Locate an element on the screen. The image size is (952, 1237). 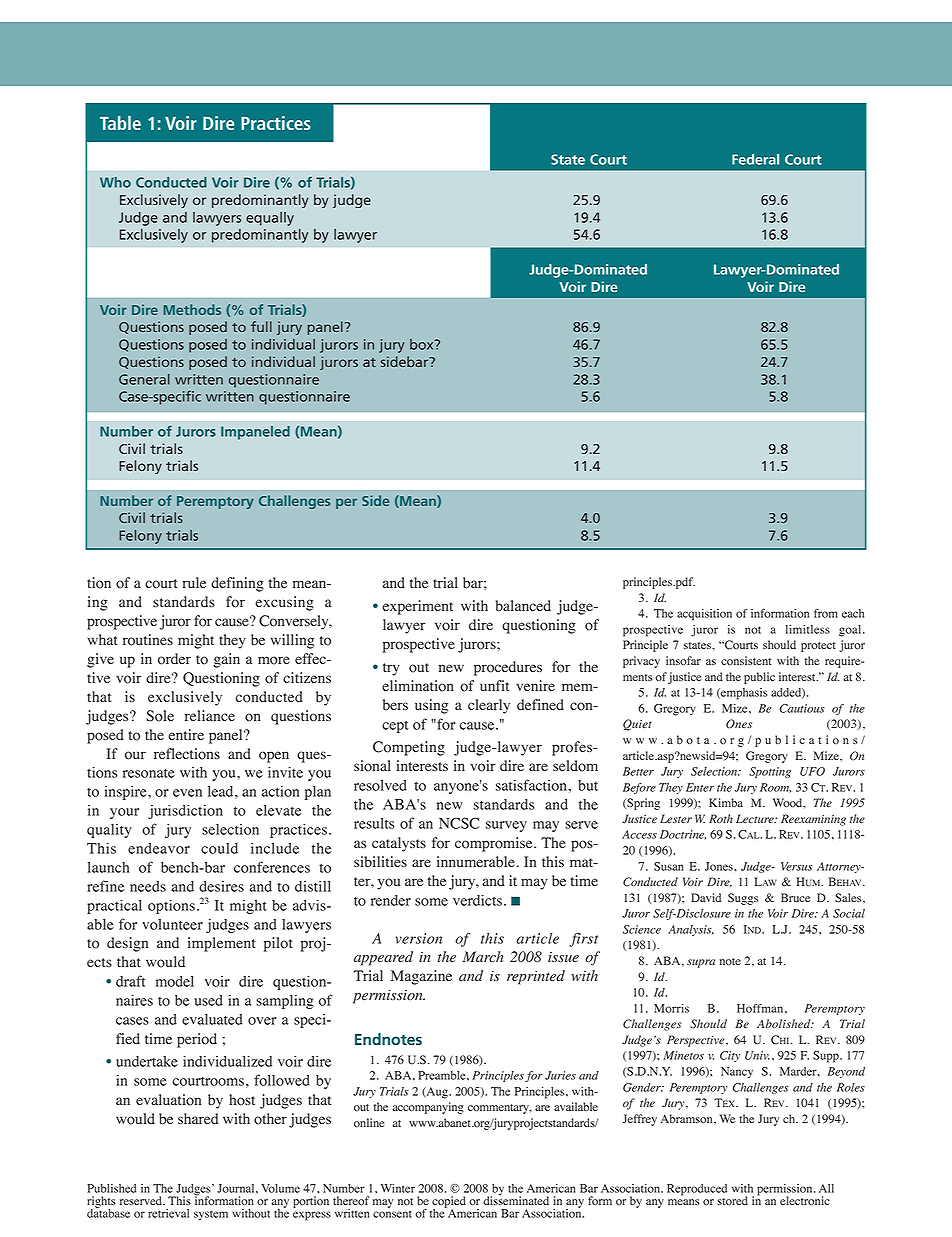
public is located at coordinates (759, 678).
